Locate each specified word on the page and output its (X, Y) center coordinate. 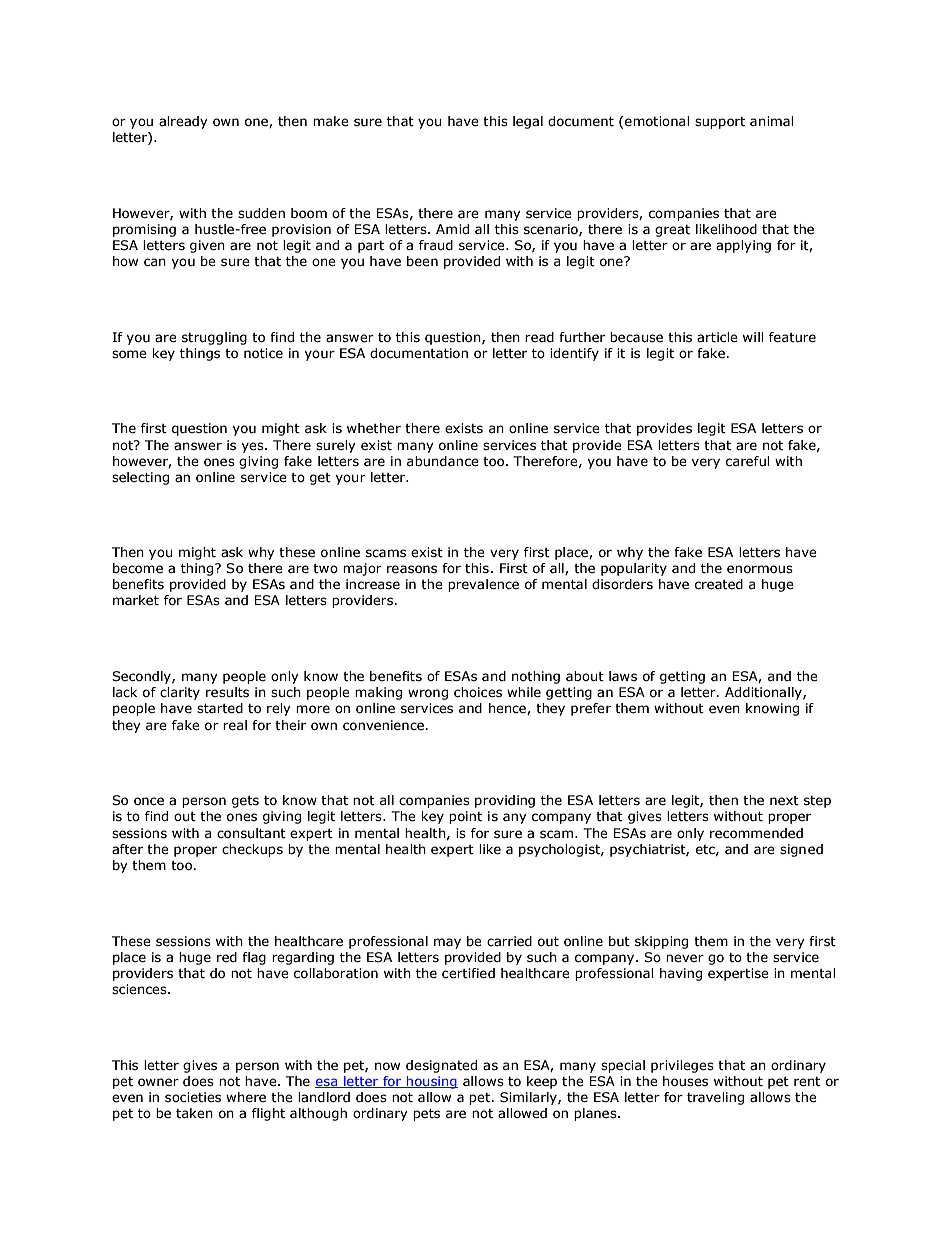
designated (441, 1066)
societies (193, 1097)
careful (747, 461)
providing (505, 801)
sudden (261, 213)
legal (528, 122)
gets (245, 802)
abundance (443, 461)
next (784, 800)
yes (254, 447)
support (720, 123)
